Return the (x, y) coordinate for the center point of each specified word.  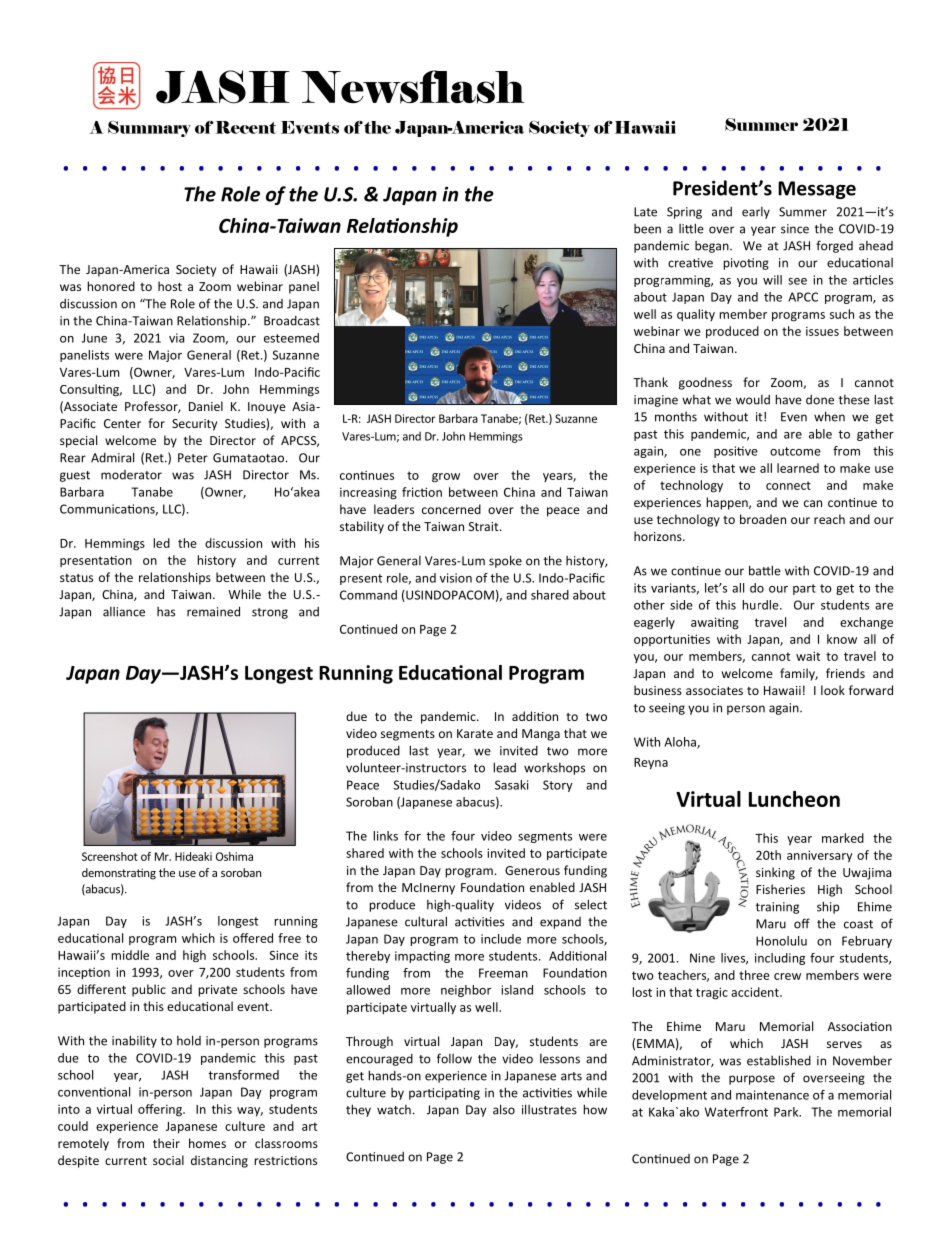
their (166, 1143)
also (504, 1109)
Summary (149, 129)
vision (456, 578)
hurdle (761, 605)
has (166, 612)
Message (817, 190)
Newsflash (412, 87)
